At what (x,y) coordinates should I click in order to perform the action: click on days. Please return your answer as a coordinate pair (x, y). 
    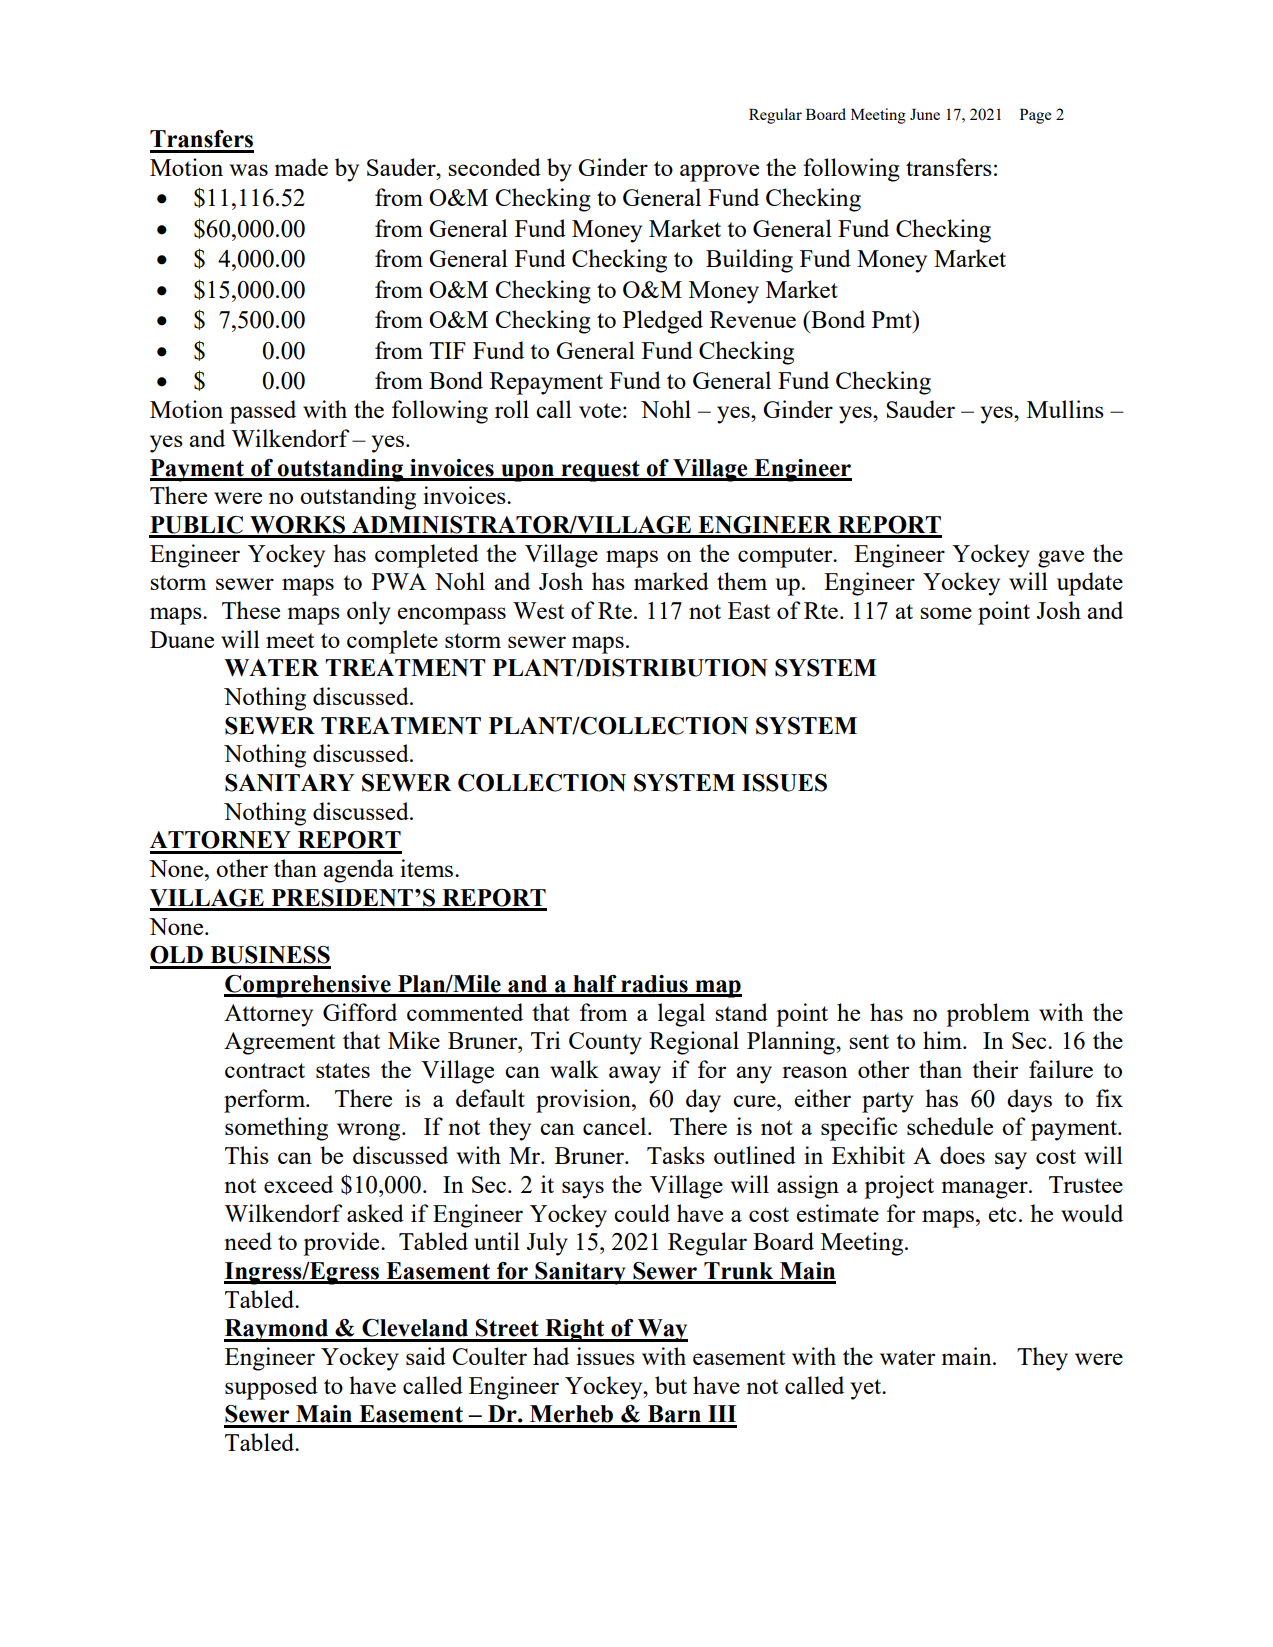
    Looking at the image, I should click on (1029, 1101).
